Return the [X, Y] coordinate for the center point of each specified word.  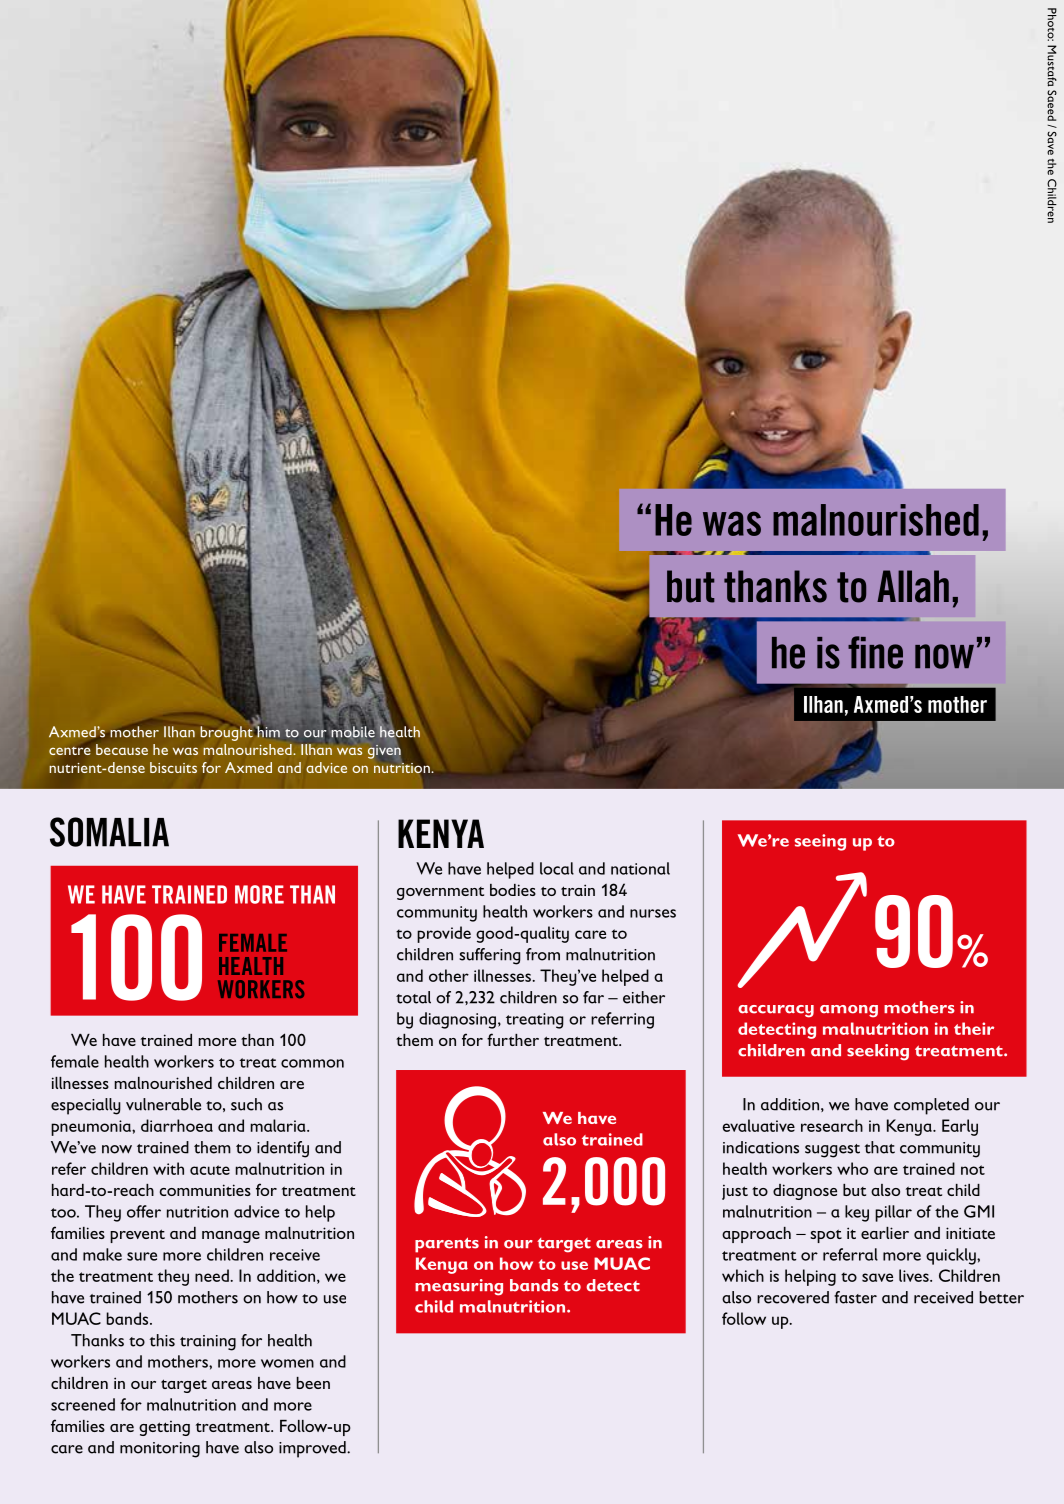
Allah [913, 586]
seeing [820, 842]
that [879, 1147]
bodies [513, 890]
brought [227, 732]
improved [313, 1449]
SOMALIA [109, 832]
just [735, 1192]
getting [164, 1428]
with [168, 1168]
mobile [353, 732]
